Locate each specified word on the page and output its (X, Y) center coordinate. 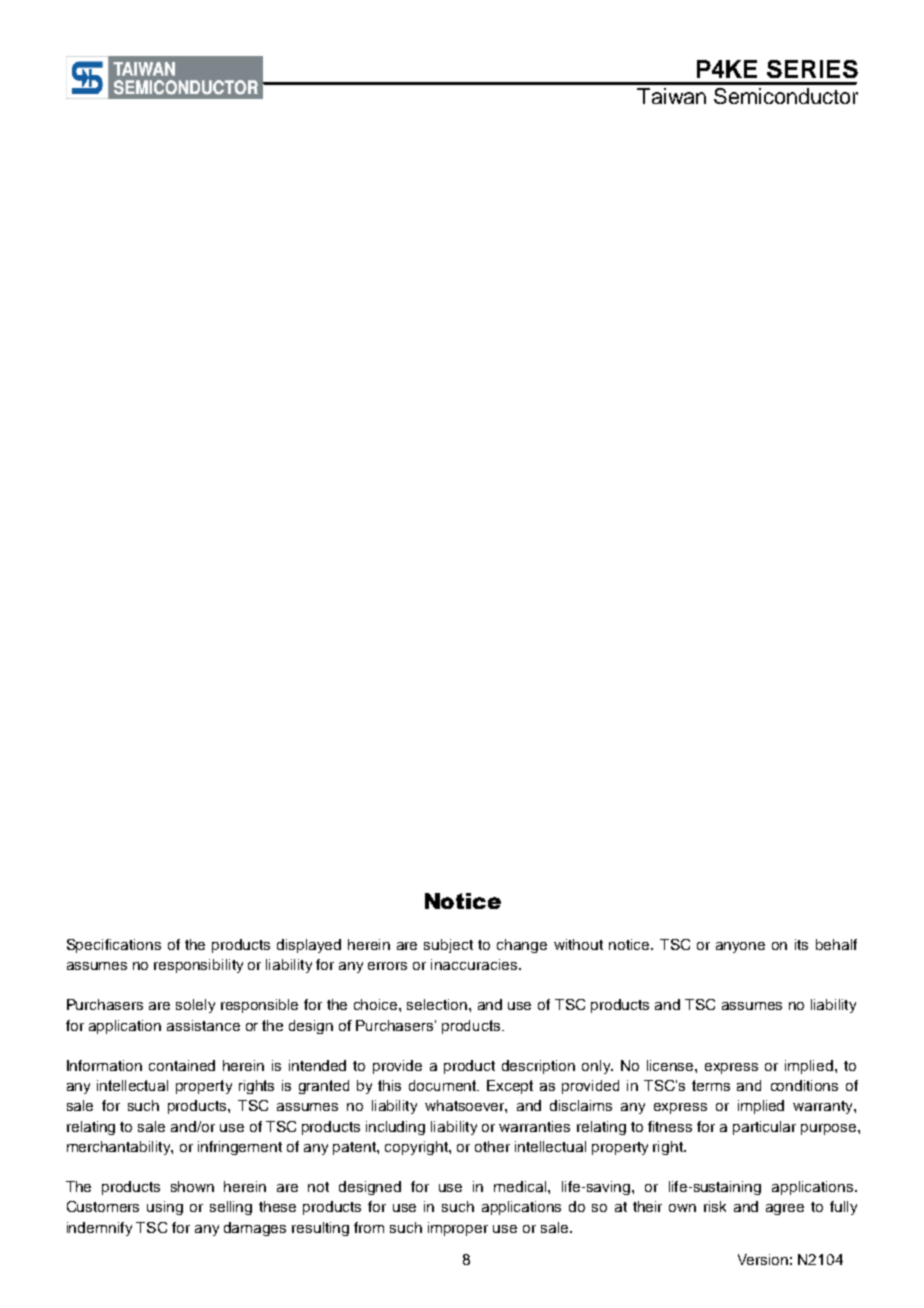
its (801, 944)
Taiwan (671, 96)
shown (192, 1186)
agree (785, 1209)
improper (458, 1229)
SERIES (812, 69)
